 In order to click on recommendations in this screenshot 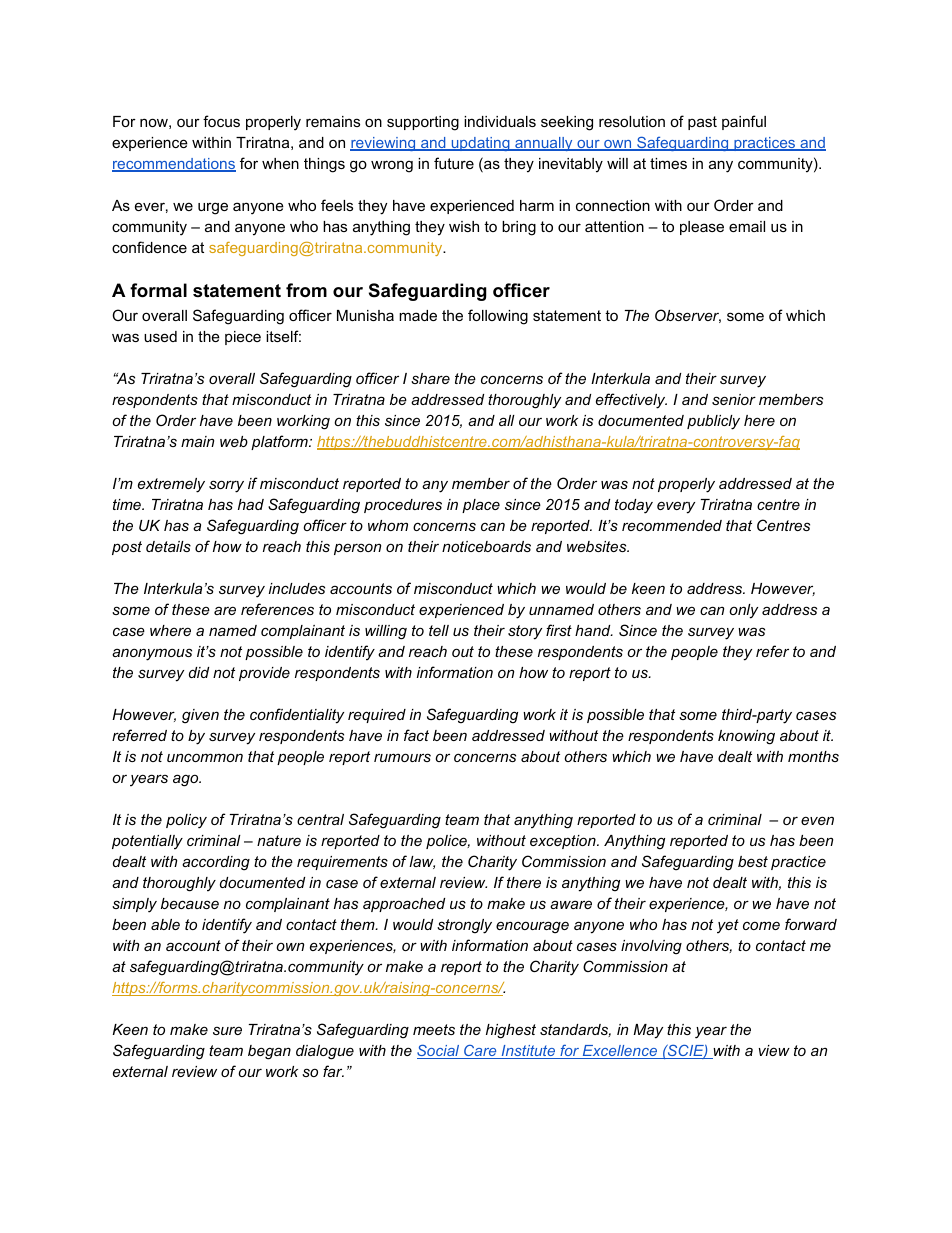, I will do `click(174, 165)`.
